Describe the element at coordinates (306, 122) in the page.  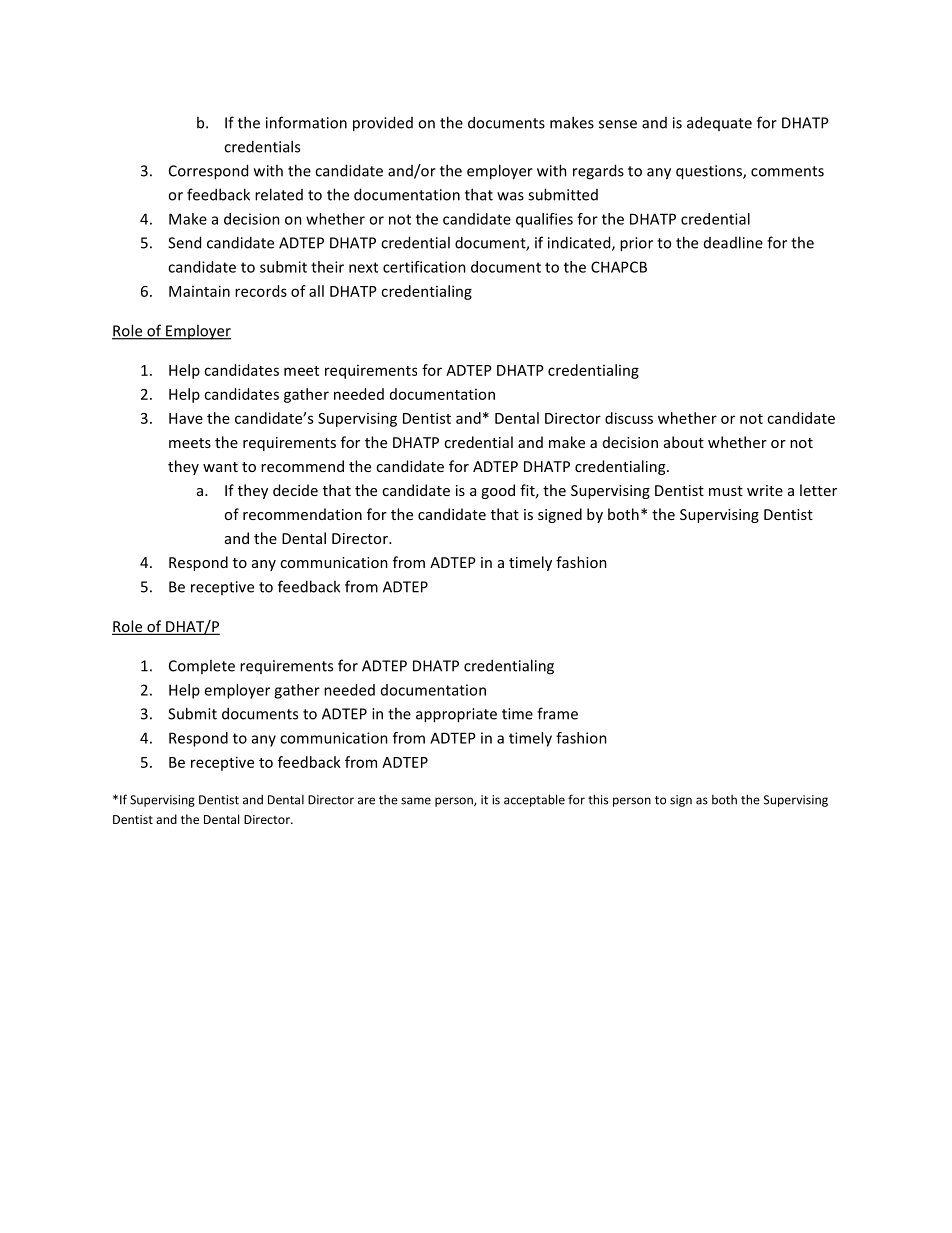
I see `information` at that location.
